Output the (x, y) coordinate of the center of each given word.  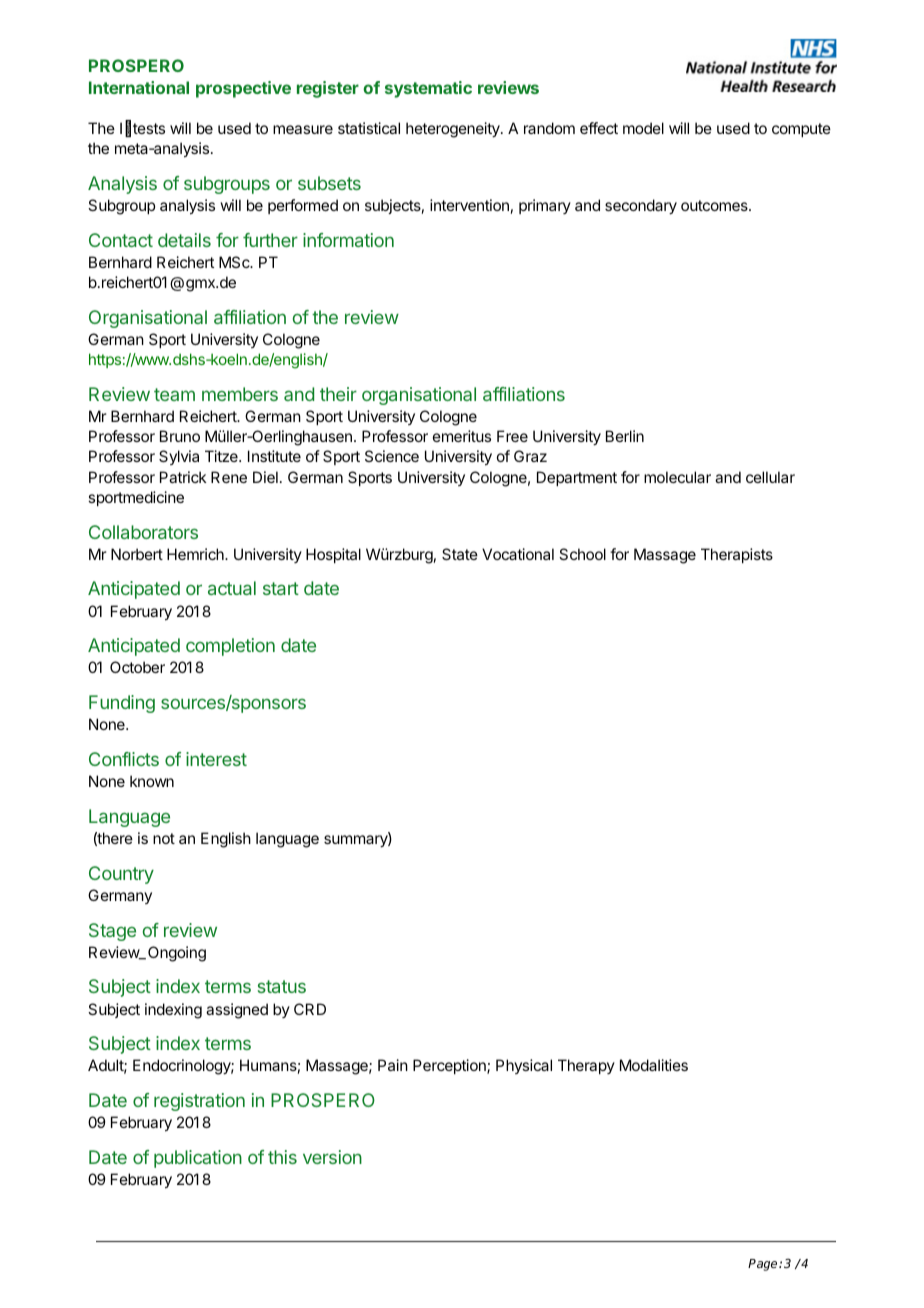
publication (198, 1159)
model (643, 128)
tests (149, 128)
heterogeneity (454, 130)
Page (764, 1265)
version (332, 1157)
